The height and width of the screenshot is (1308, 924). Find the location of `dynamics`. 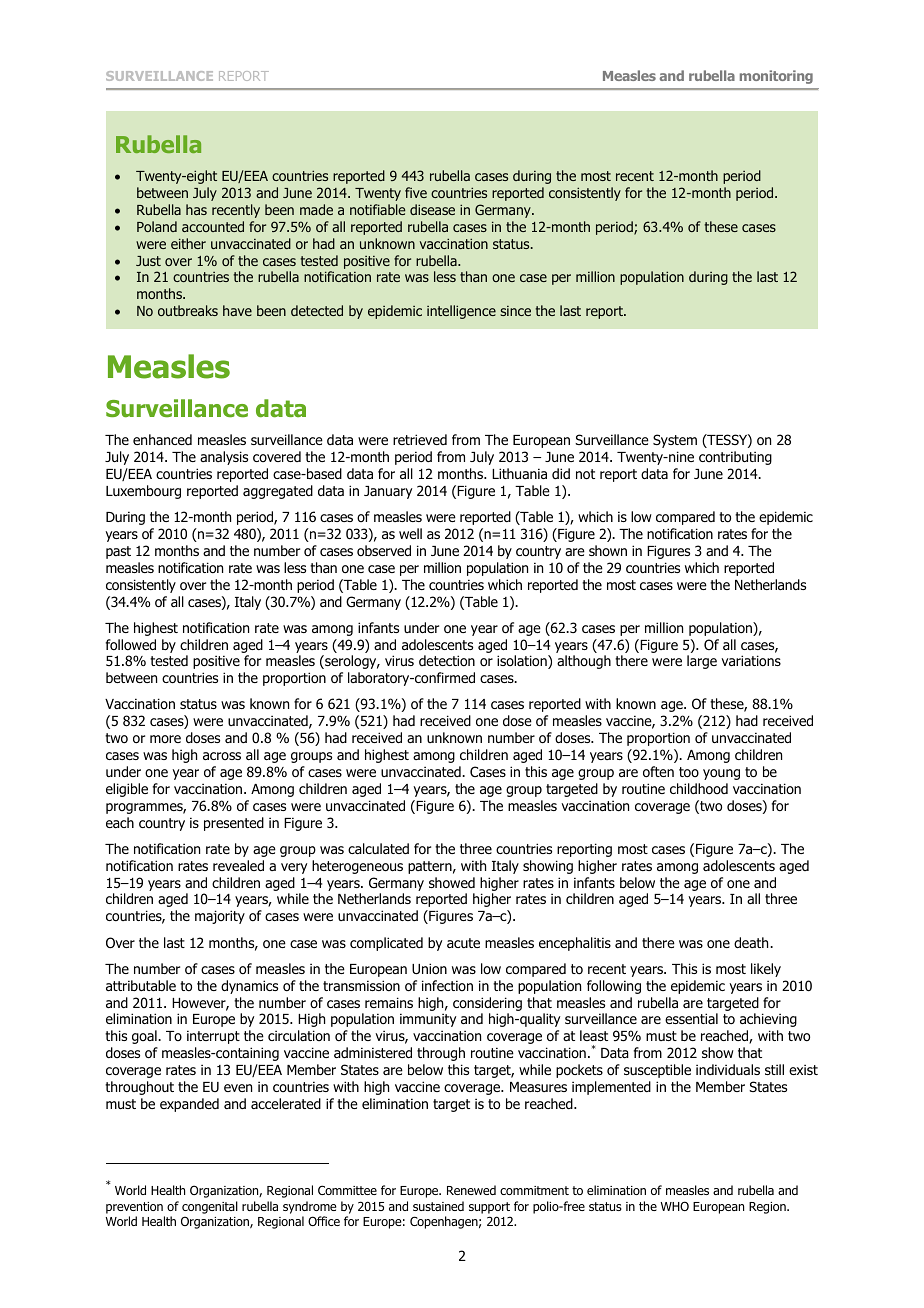

dynamics is located at coordinates (249, 987).
